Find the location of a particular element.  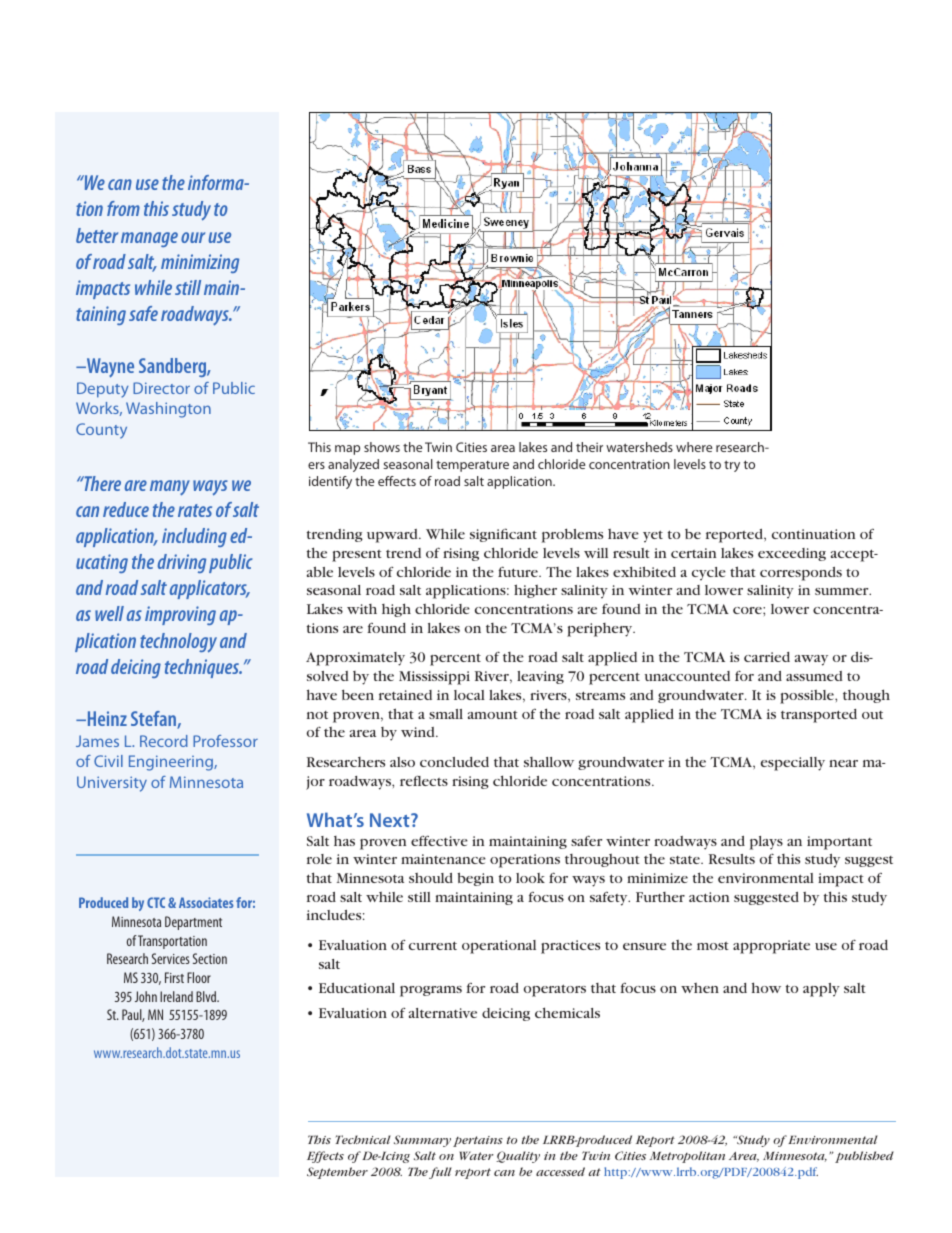

exceeding is located at coordinates (792, 554).
